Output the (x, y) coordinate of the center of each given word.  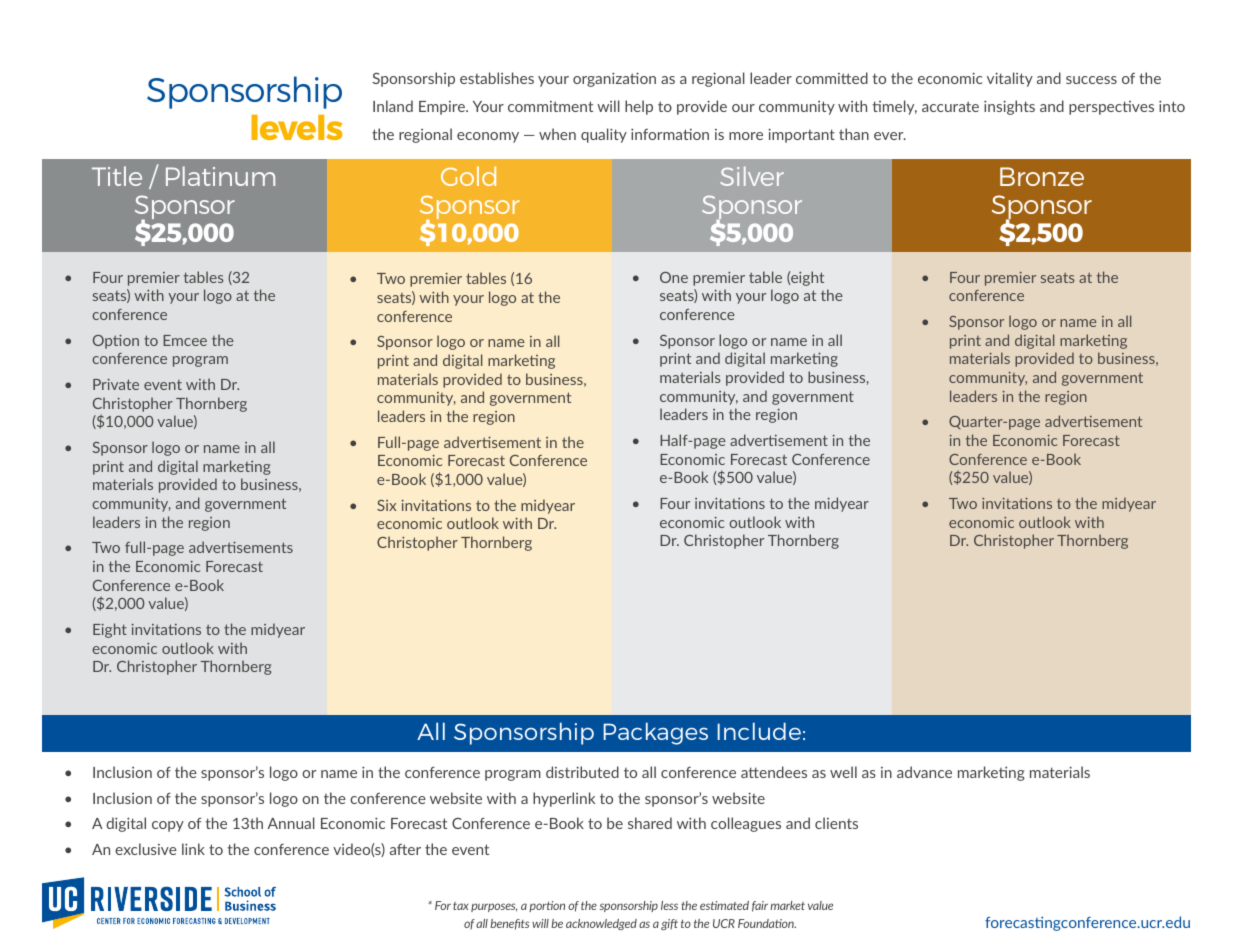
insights (1009, 107)
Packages (655, 733)
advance (924, 772)
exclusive (146, 849)
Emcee (185, 340)
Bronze (1042, 176)
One (674, 277)
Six (386, 505)
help (639, 107)
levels (297, 127)
